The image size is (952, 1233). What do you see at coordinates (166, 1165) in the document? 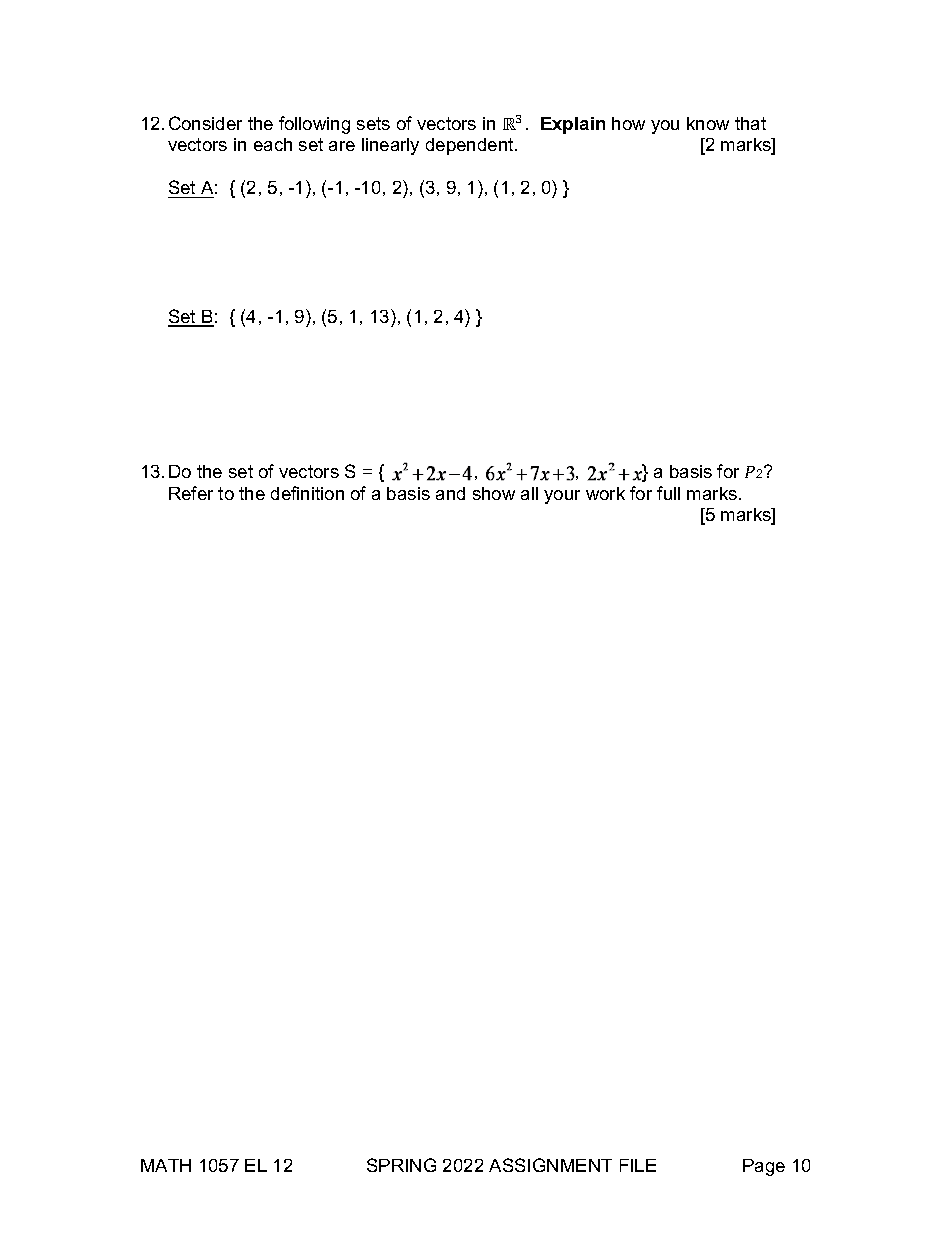
I see `MATH` at bounding box center [166, 1165].
